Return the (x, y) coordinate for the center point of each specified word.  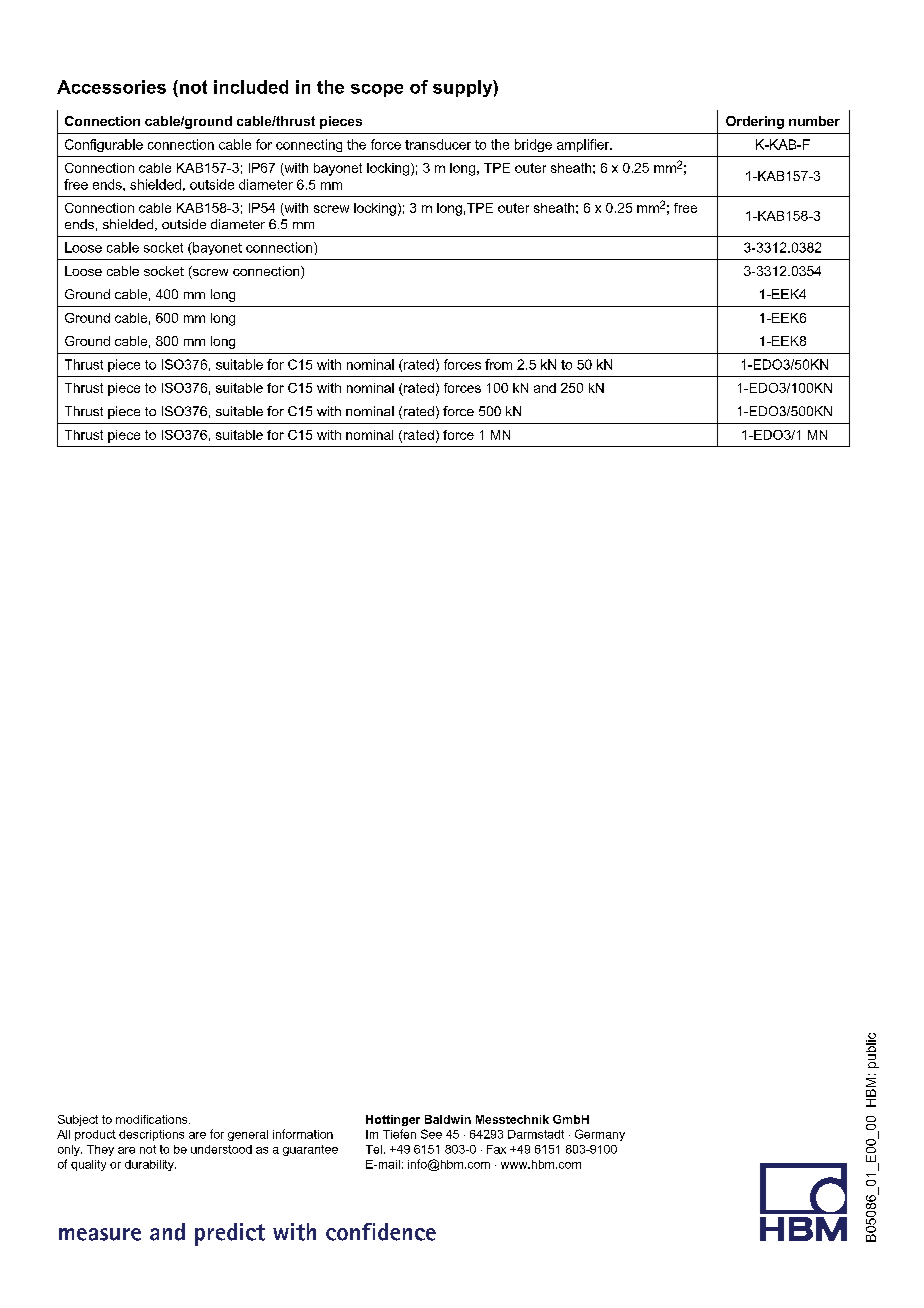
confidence (381, 1232)
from (498, 364)
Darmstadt (536, 1134)
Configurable (104, 145)
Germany (600, 1135)
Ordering (755, 122)
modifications (153, 1119)
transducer (438, 144)
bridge (533, 145)
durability (150, 1165)
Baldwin (448, 1119)
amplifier (584, 145)
